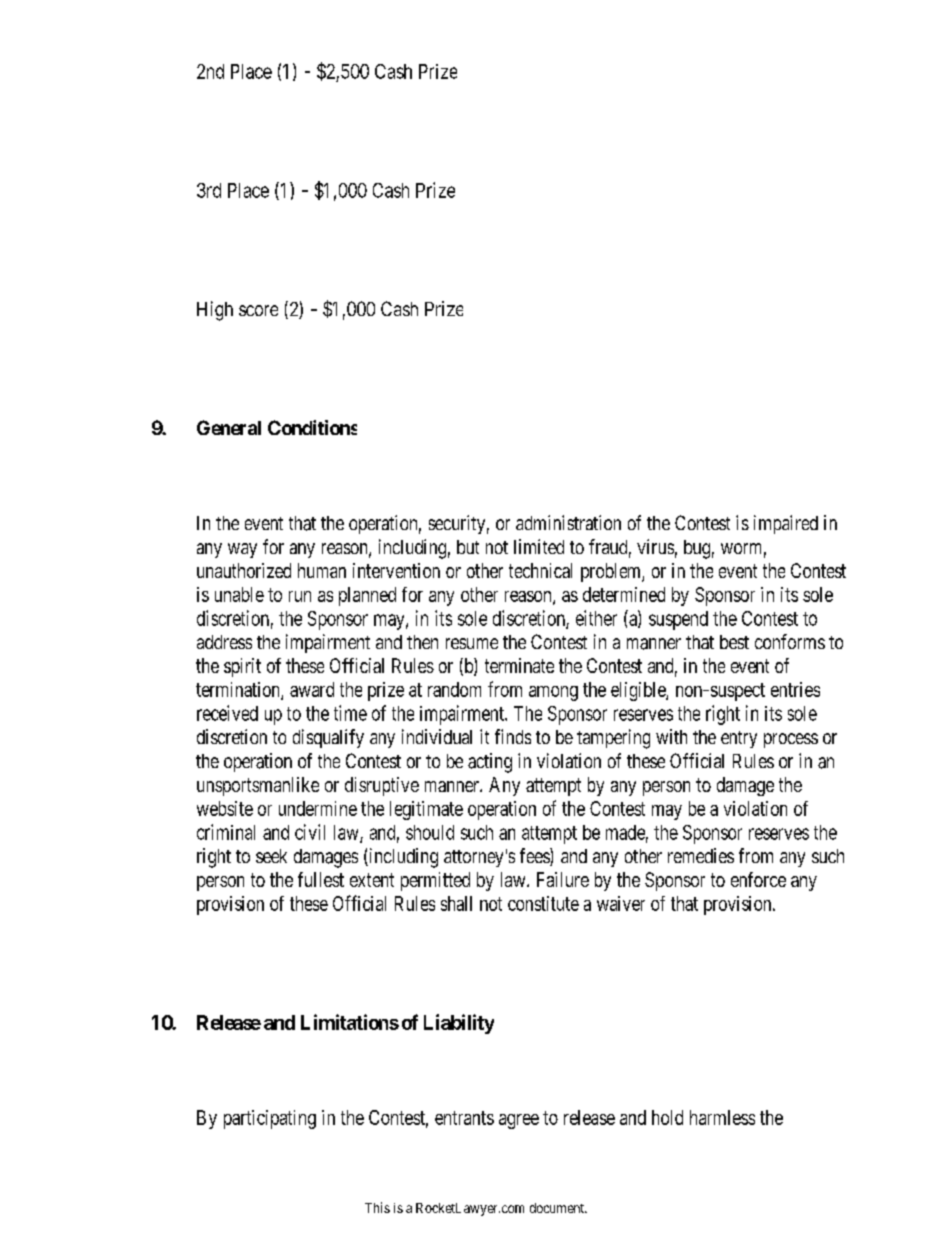 The image size is (952, 1233). Describe the element at coordinates (258, 310) in the screenshot. I see `score` at that location.
